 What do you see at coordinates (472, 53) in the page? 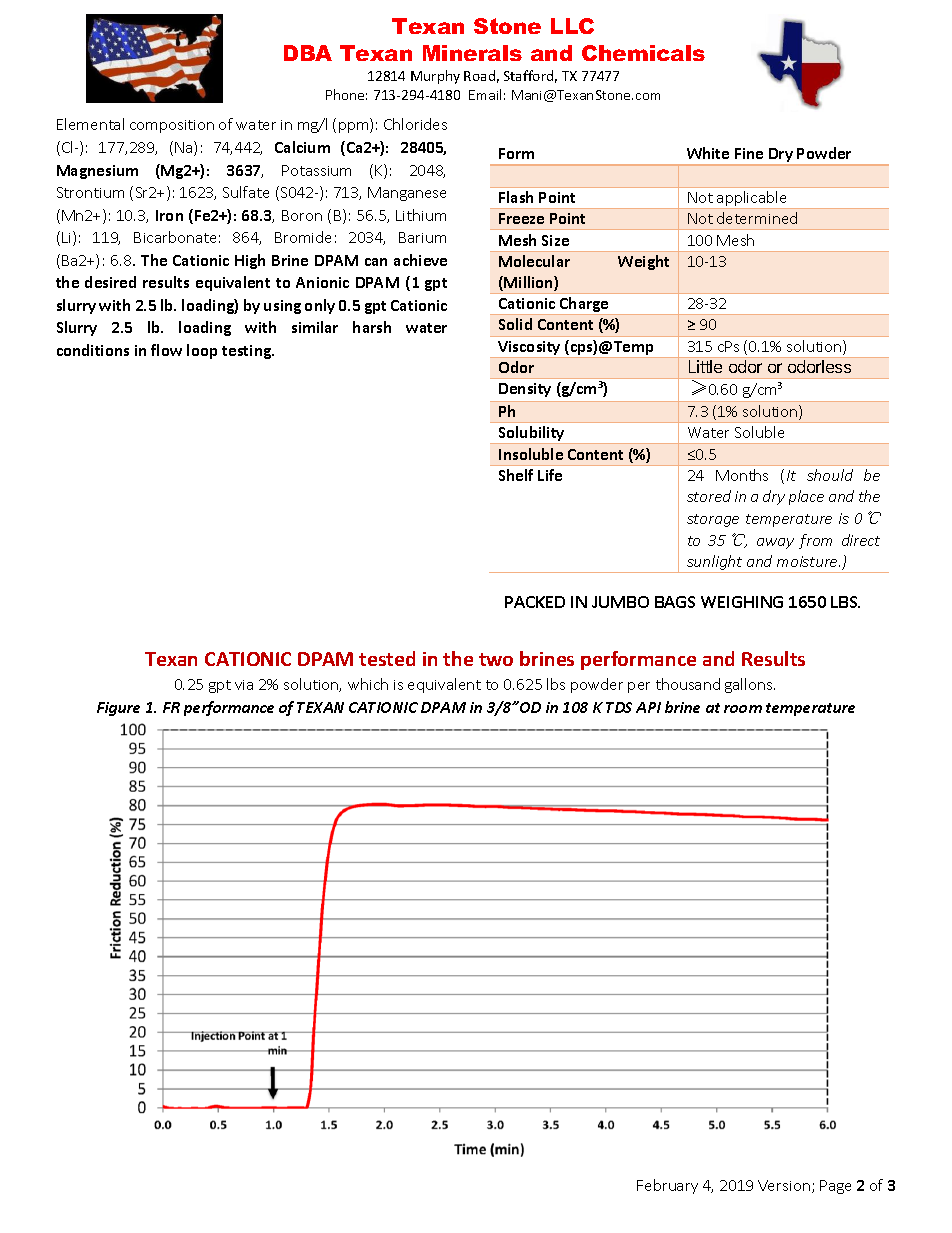
I see `Minerals` at bounding box center [472, 53].
